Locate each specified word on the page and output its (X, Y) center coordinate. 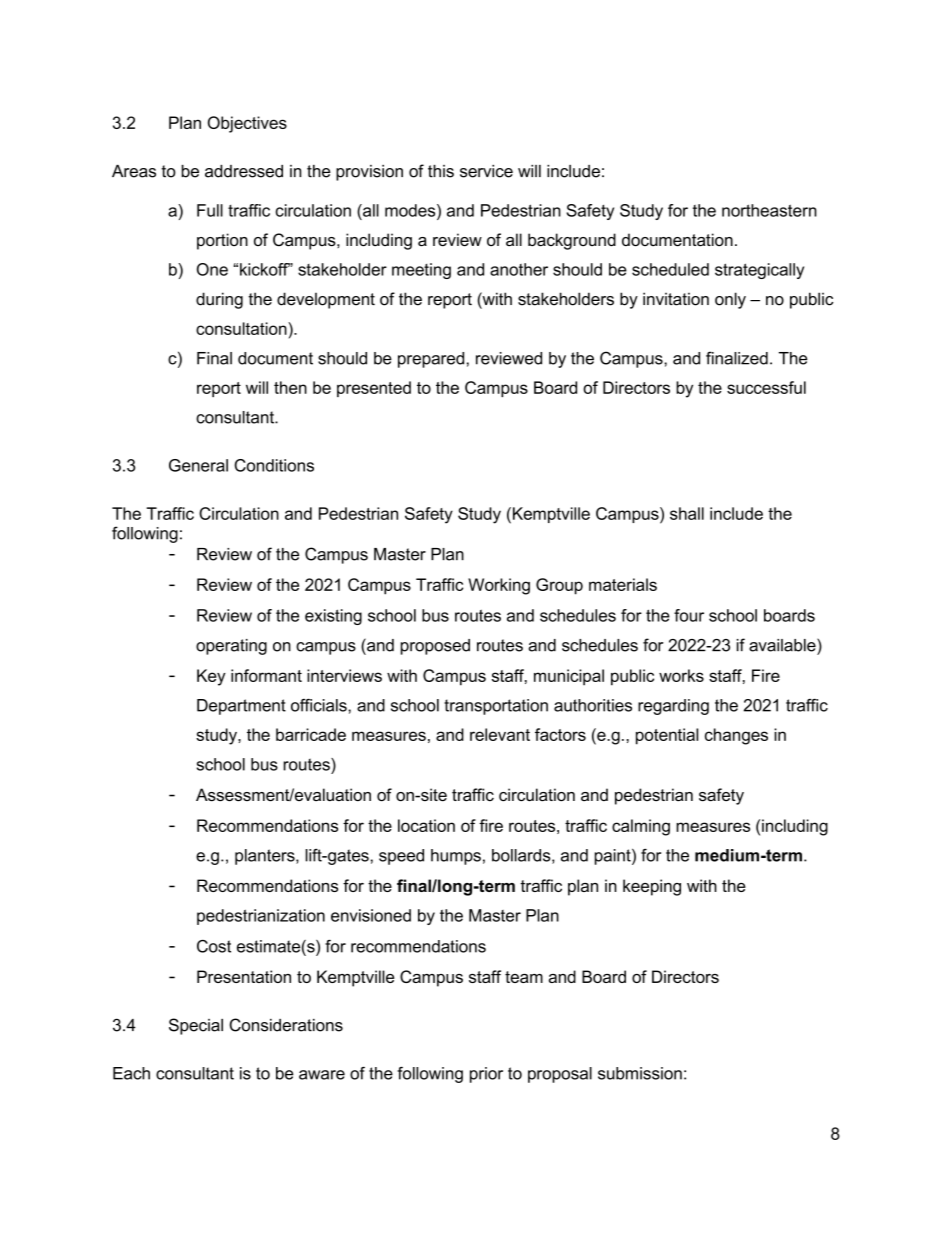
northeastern (769, 210)
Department (241, 707)
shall (687, 513)
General (198, 465)
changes (736, 736)
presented (374, 389)
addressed (244, 171)
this (441, 171)
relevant (500, 734)
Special (196, 1026)
